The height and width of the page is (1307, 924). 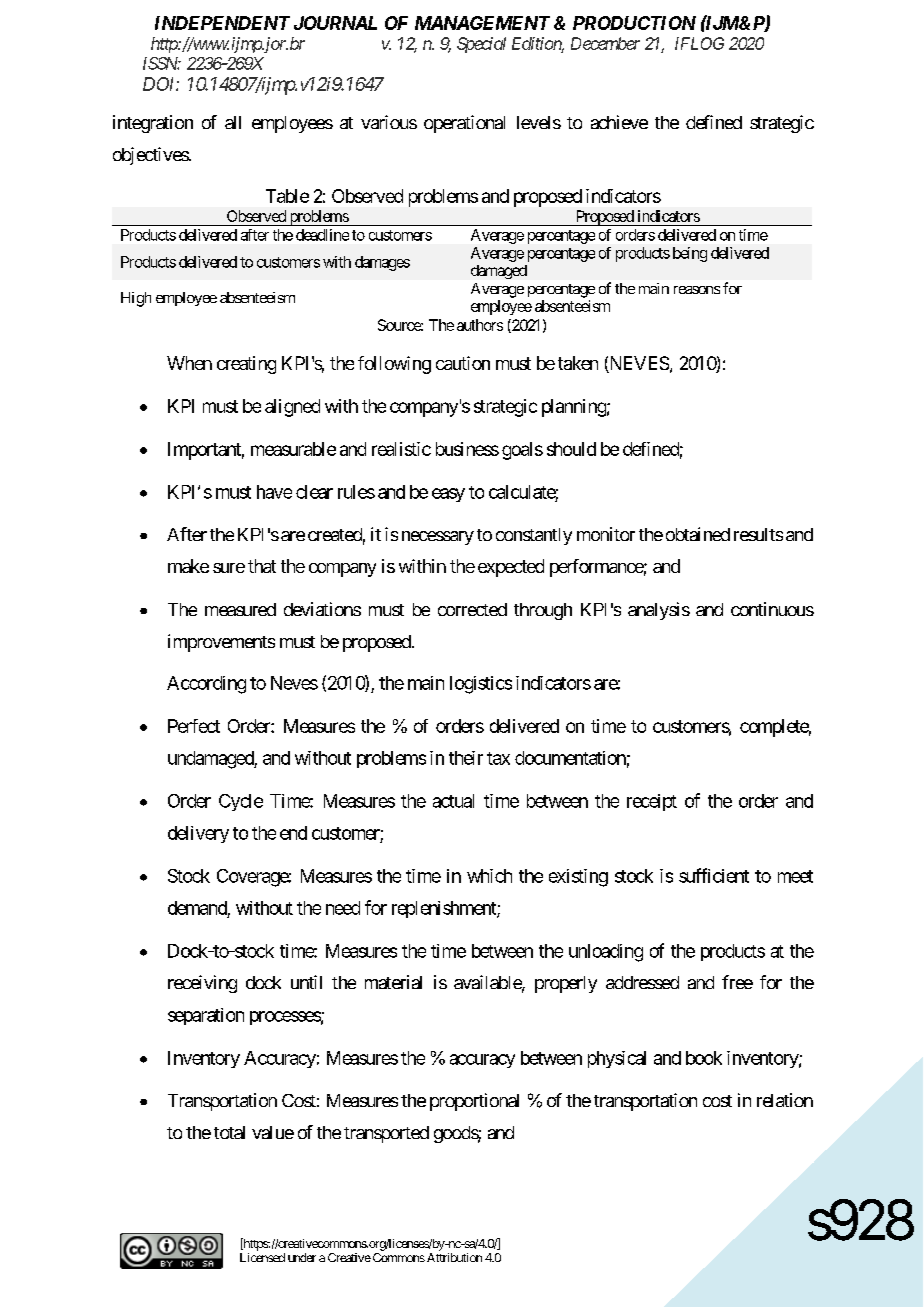 What do you see at coordinates (785, 1100) in the page?
I see `relation` at bounding box center [785, 1100].
